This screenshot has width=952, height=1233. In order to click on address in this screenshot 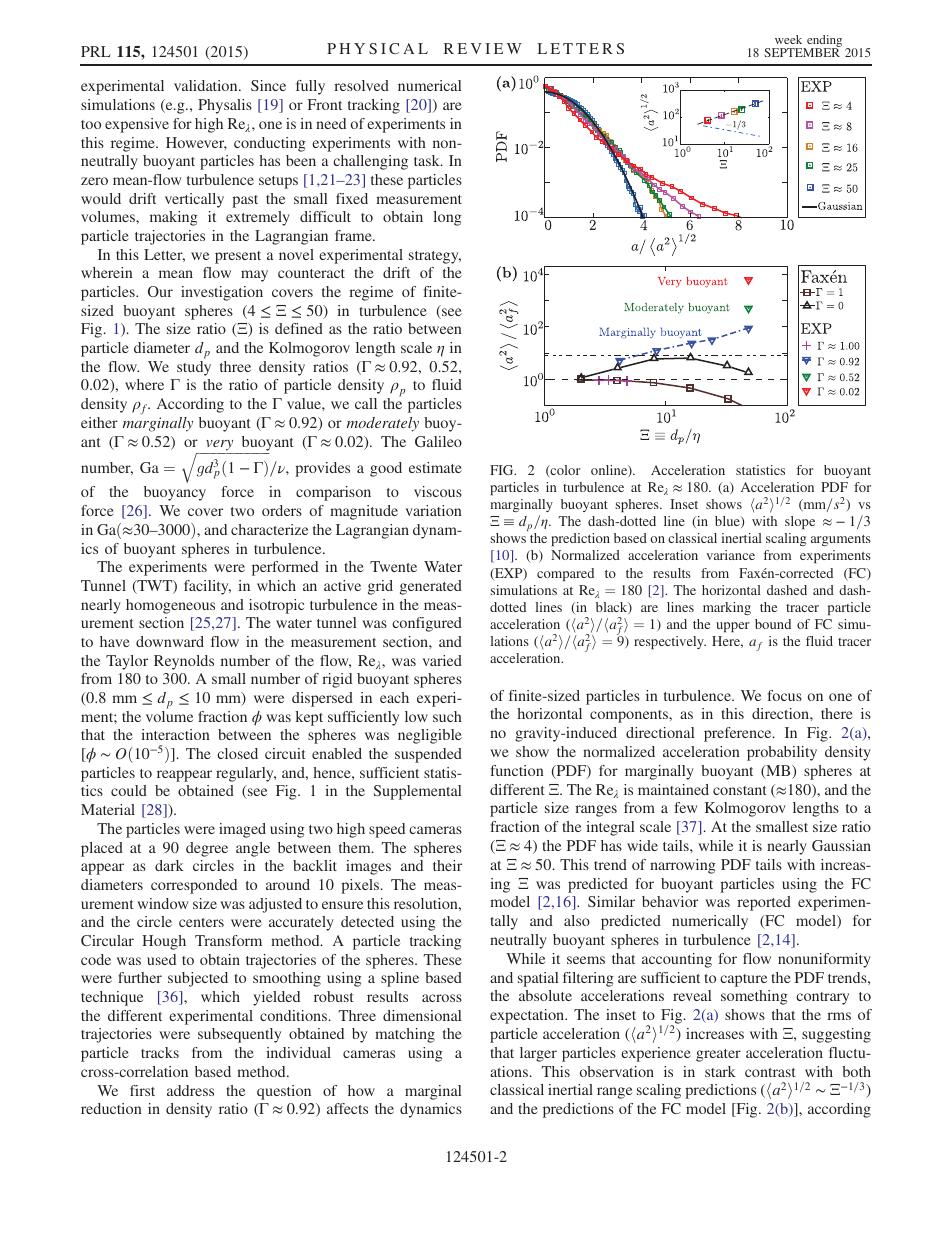, I will do `click(190, 1090)`.
